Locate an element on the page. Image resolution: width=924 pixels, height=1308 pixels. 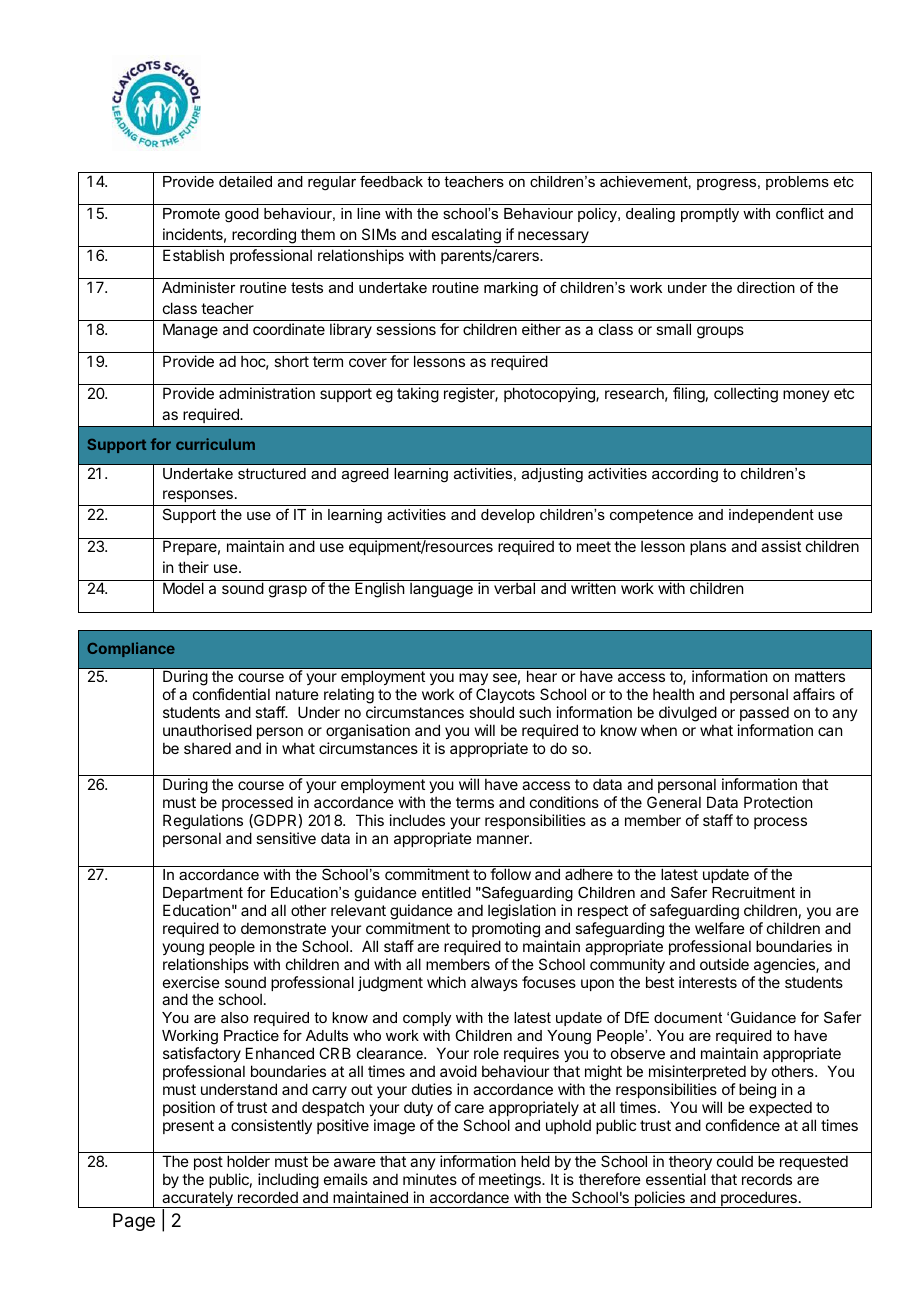
Promote is located at coordinates (191, 213).
